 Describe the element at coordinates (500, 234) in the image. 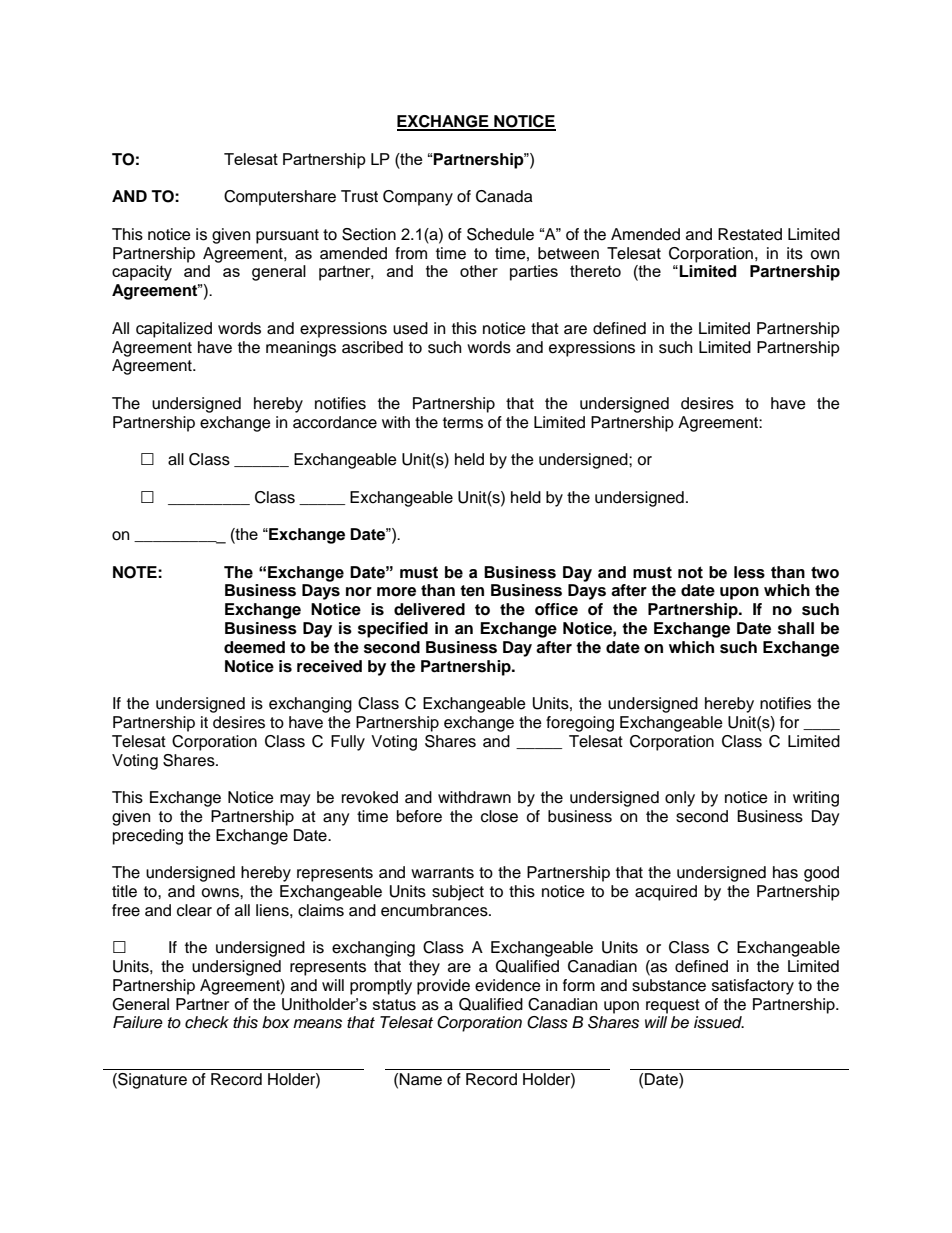

I see `Schedule` at that location.
